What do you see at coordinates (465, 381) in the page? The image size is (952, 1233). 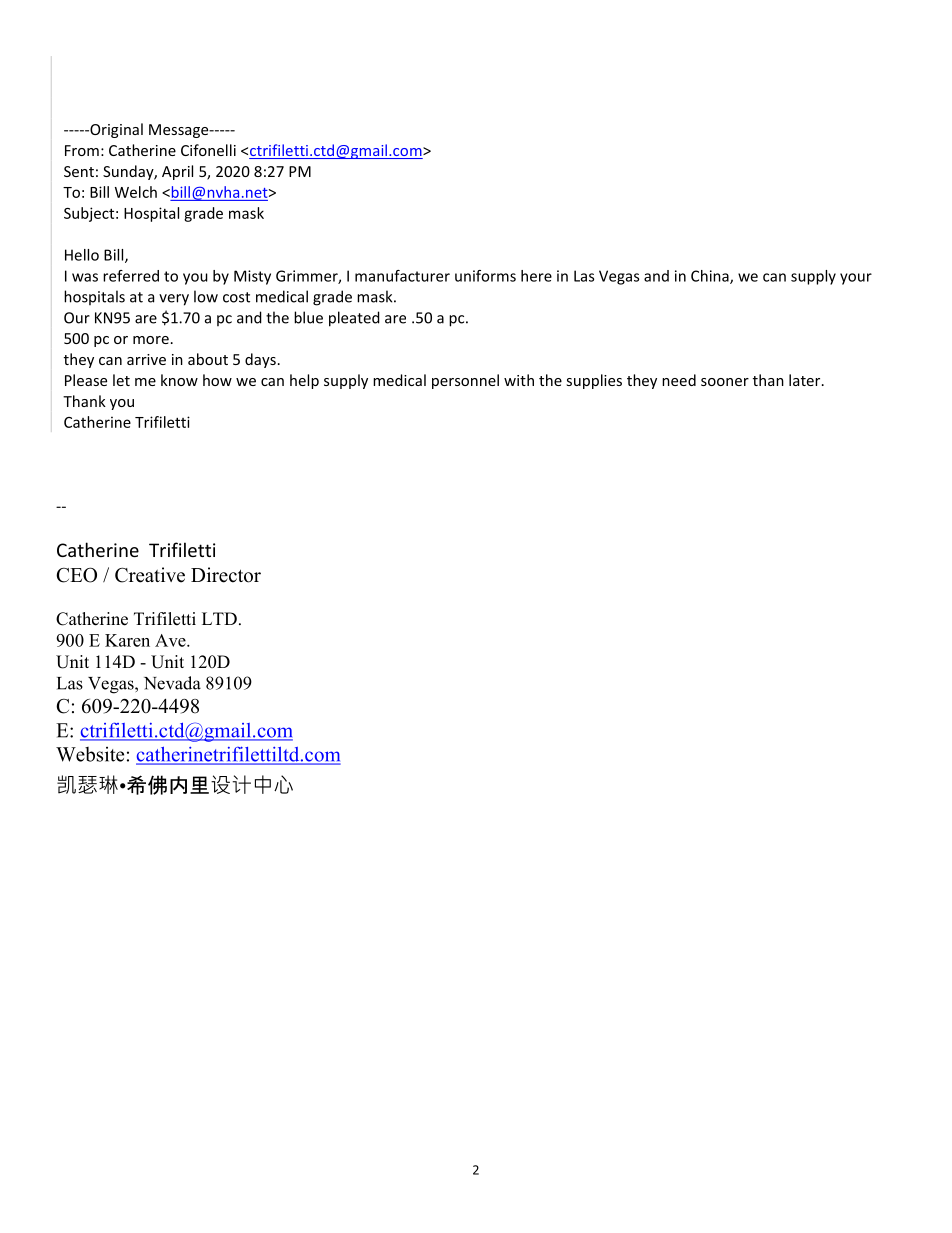 I see `personnel` at bounding box center [465, 381].
